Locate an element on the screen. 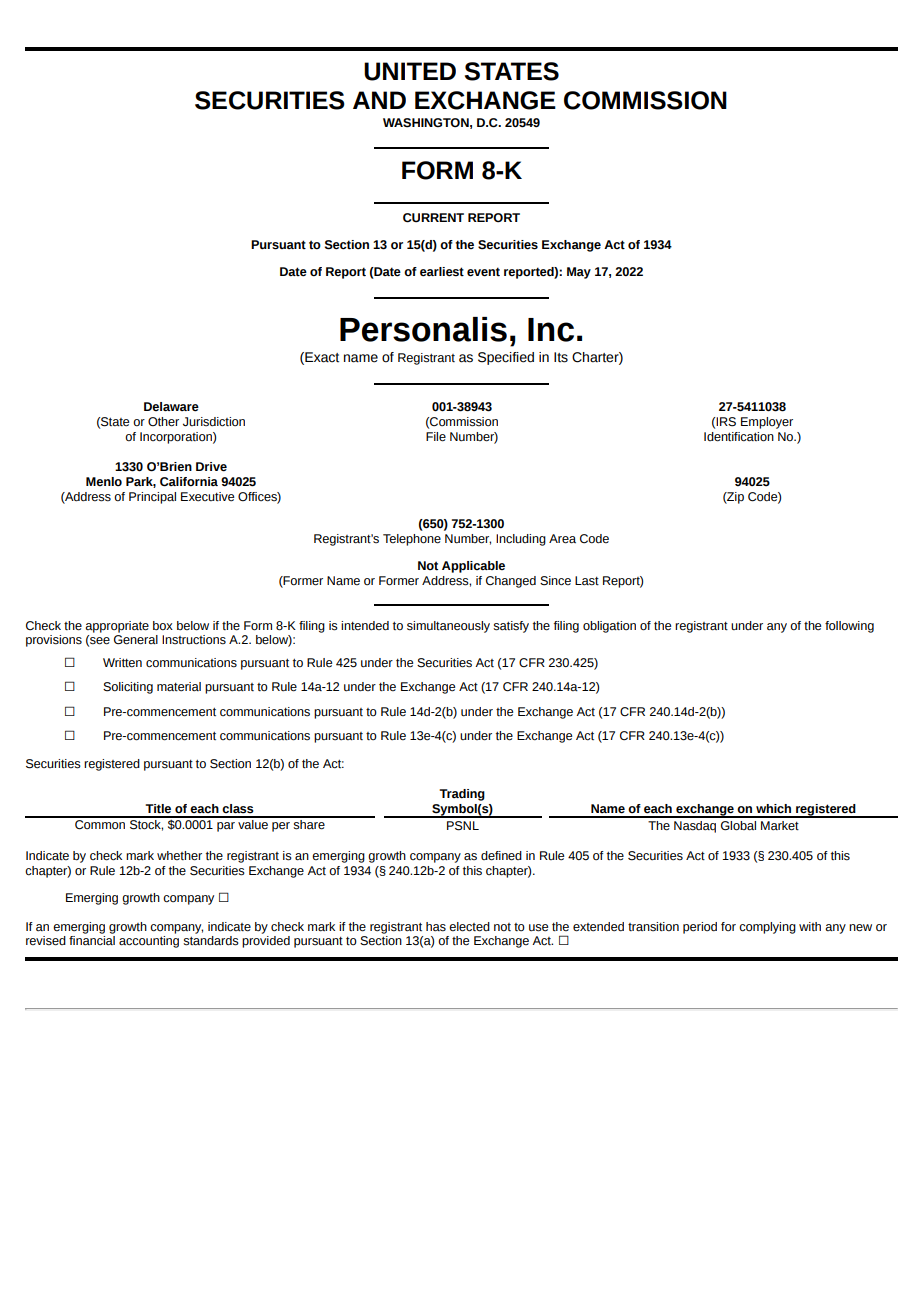 This screenshot has width=924, height=1308. Delaware is located at coordinates (171, 407).
